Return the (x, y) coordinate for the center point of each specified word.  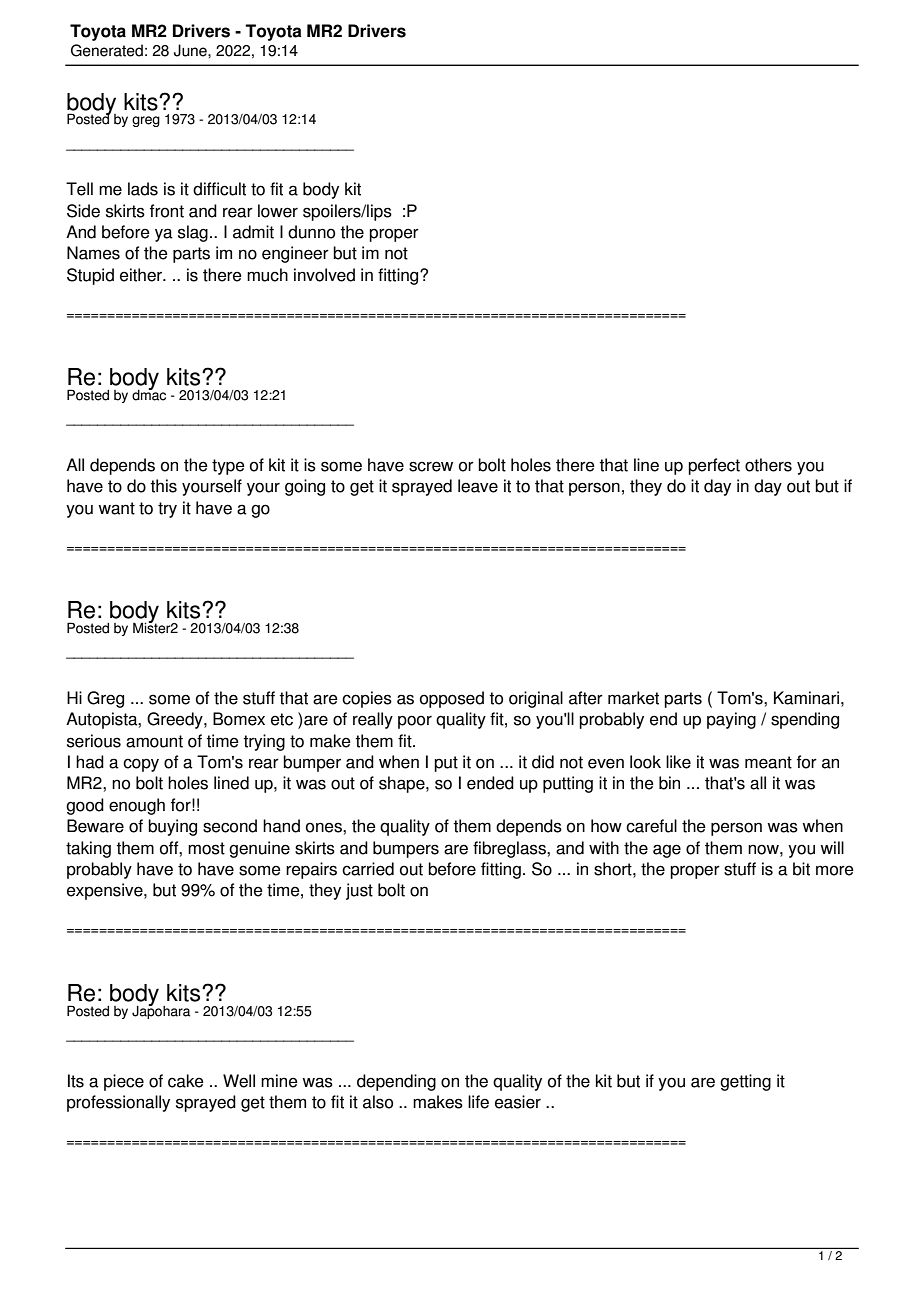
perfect (714, 466)
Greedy (176, 720)
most (206, 848)
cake (186, 1081)
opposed (452, 699)
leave (478, 486)
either (142, 275)
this (163, 486)
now (764, 849)
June (191, 50)
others (768, 465)
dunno (311, 232)
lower (278, 211)
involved (324, 275)
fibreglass (510, 849)
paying (731, 720)
